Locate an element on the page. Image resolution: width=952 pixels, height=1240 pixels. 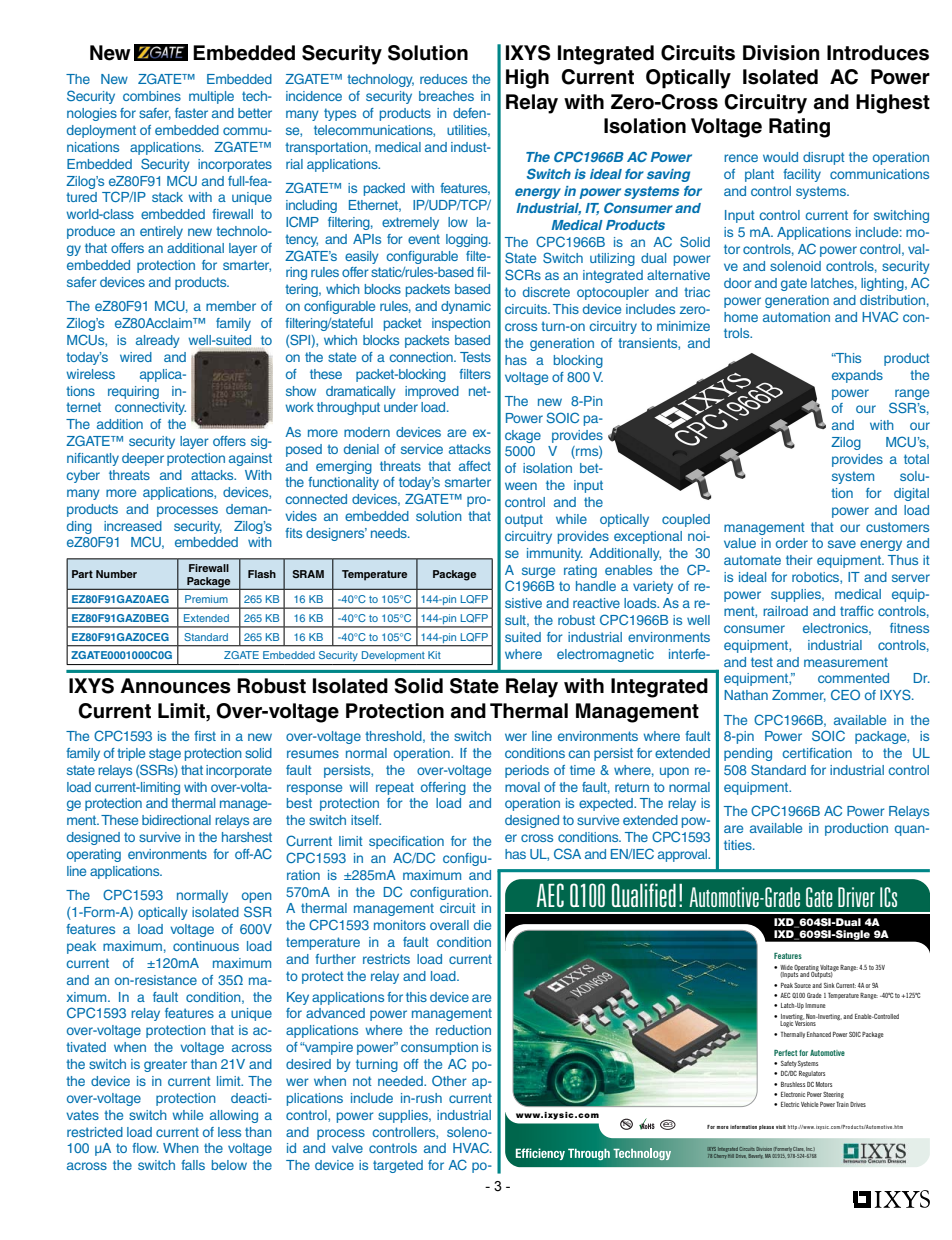
surge is located at coordinates (538, 572).
